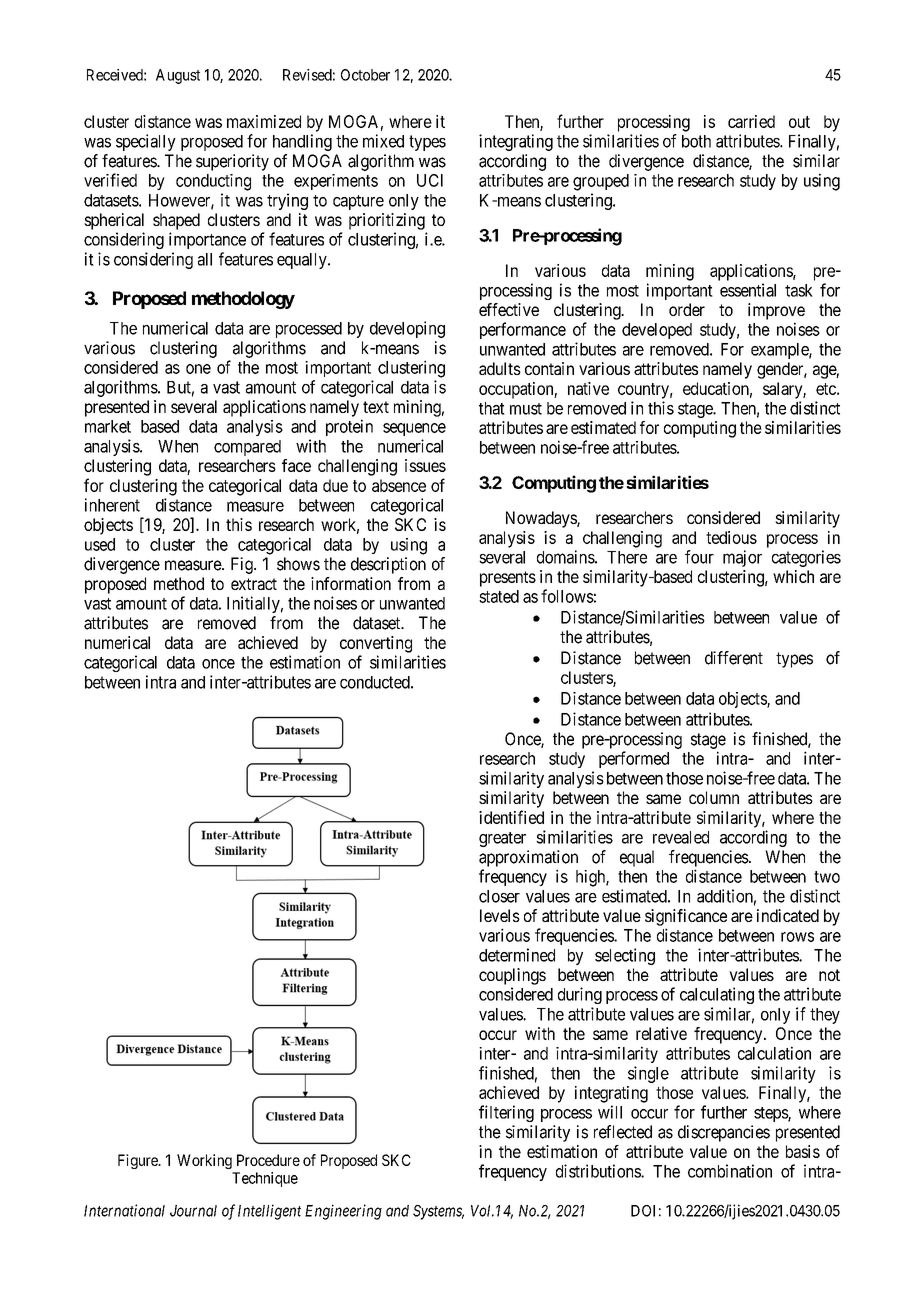  Describe the element at coordinates (376, 644) in the page. I see `converting` at that location.
